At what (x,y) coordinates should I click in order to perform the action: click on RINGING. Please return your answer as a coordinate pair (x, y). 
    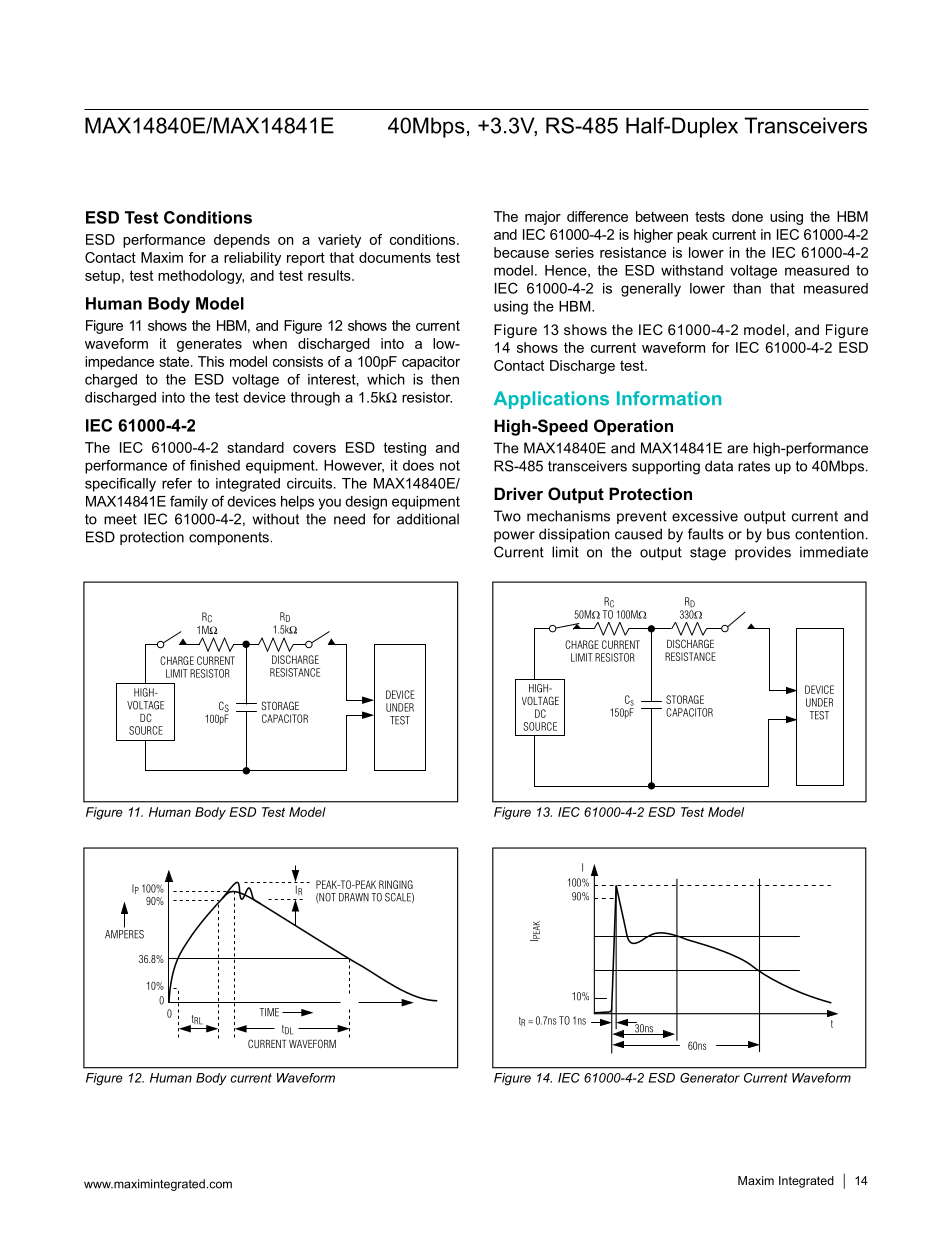
    Looking at the image, I should click on (396, 884).
